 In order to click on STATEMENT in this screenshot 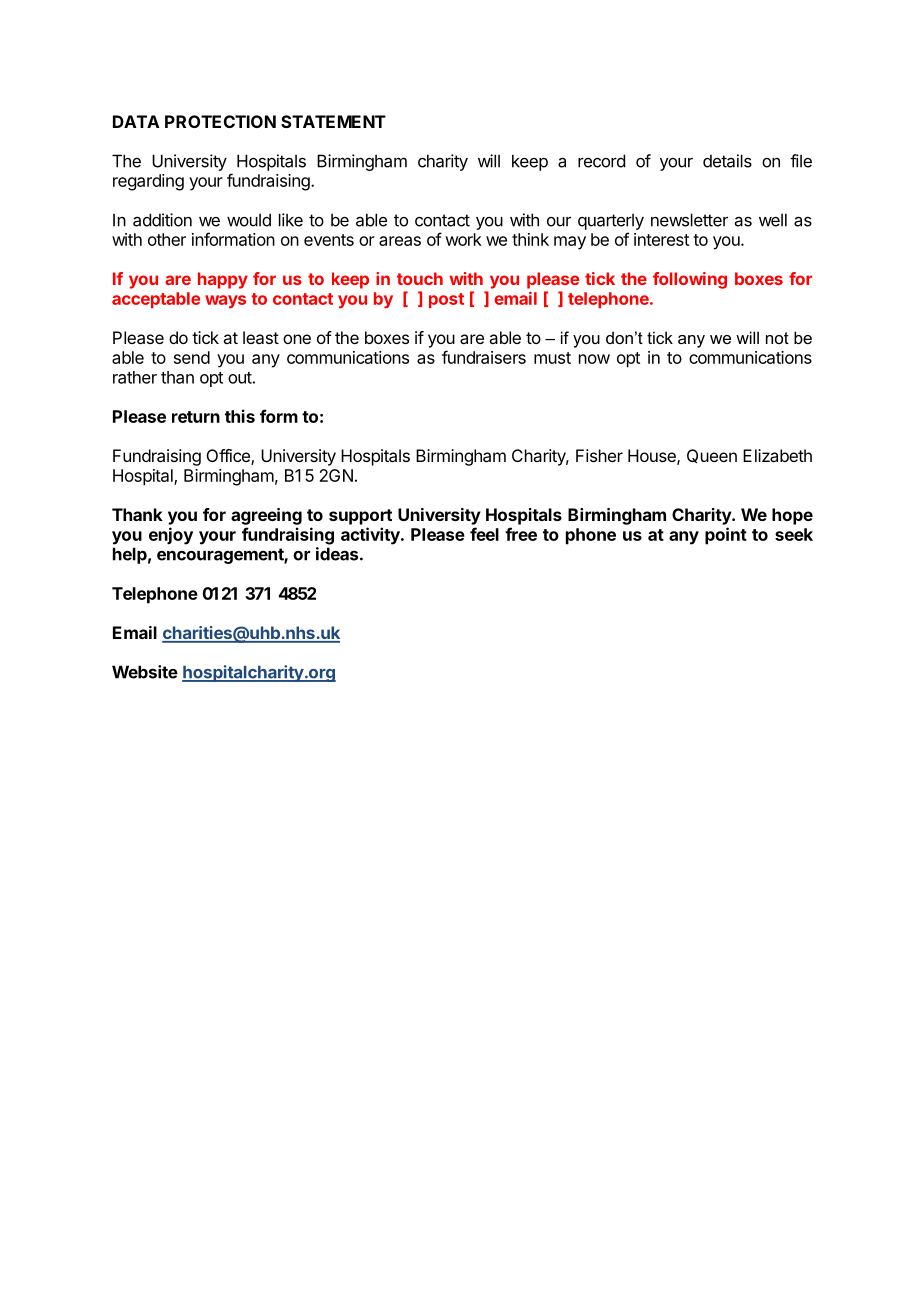, I will do `click(333, 121)`.
